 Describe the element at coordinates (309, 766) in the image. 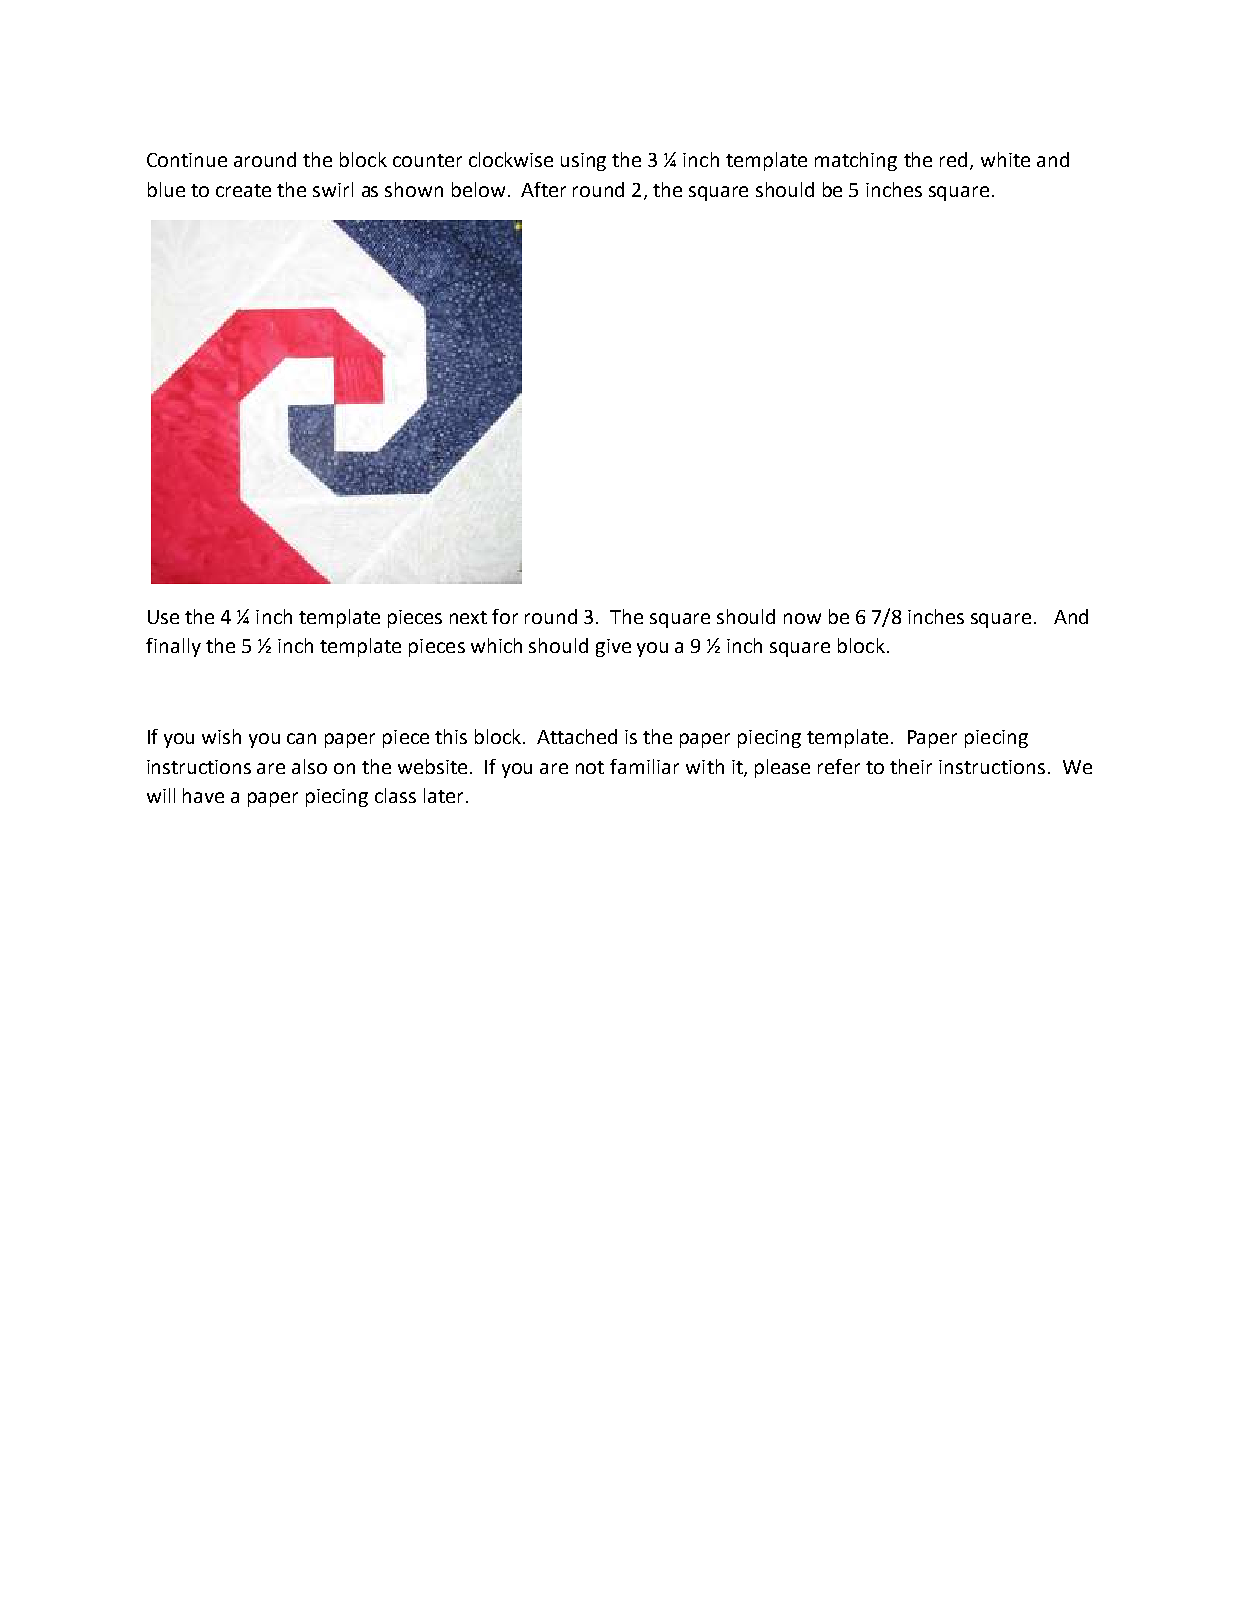

I see `also` at that location.
